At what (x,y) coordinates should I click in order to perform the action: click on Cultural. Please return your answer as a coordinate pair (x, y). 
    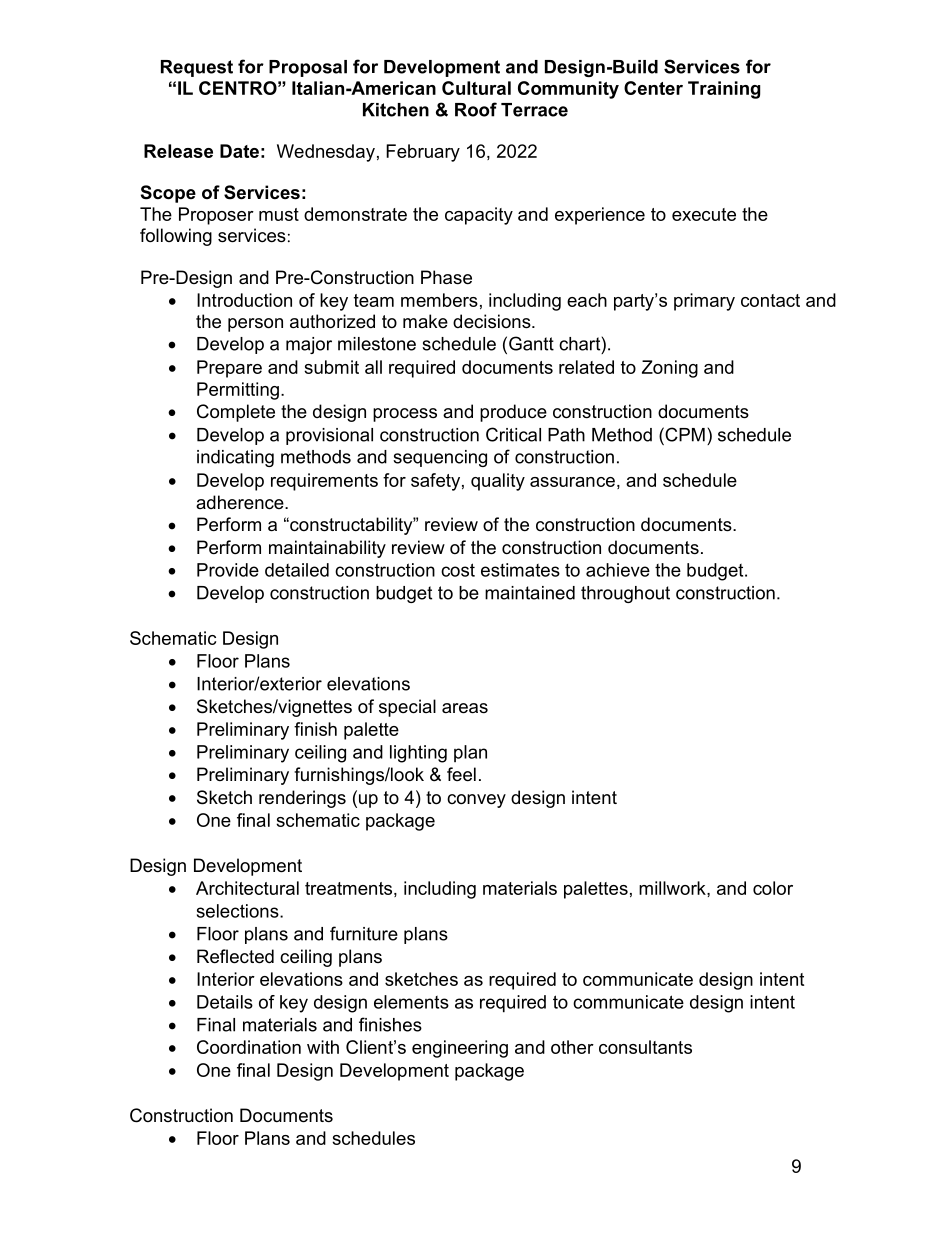
    Looking at the image, I should click on (476, 88).
